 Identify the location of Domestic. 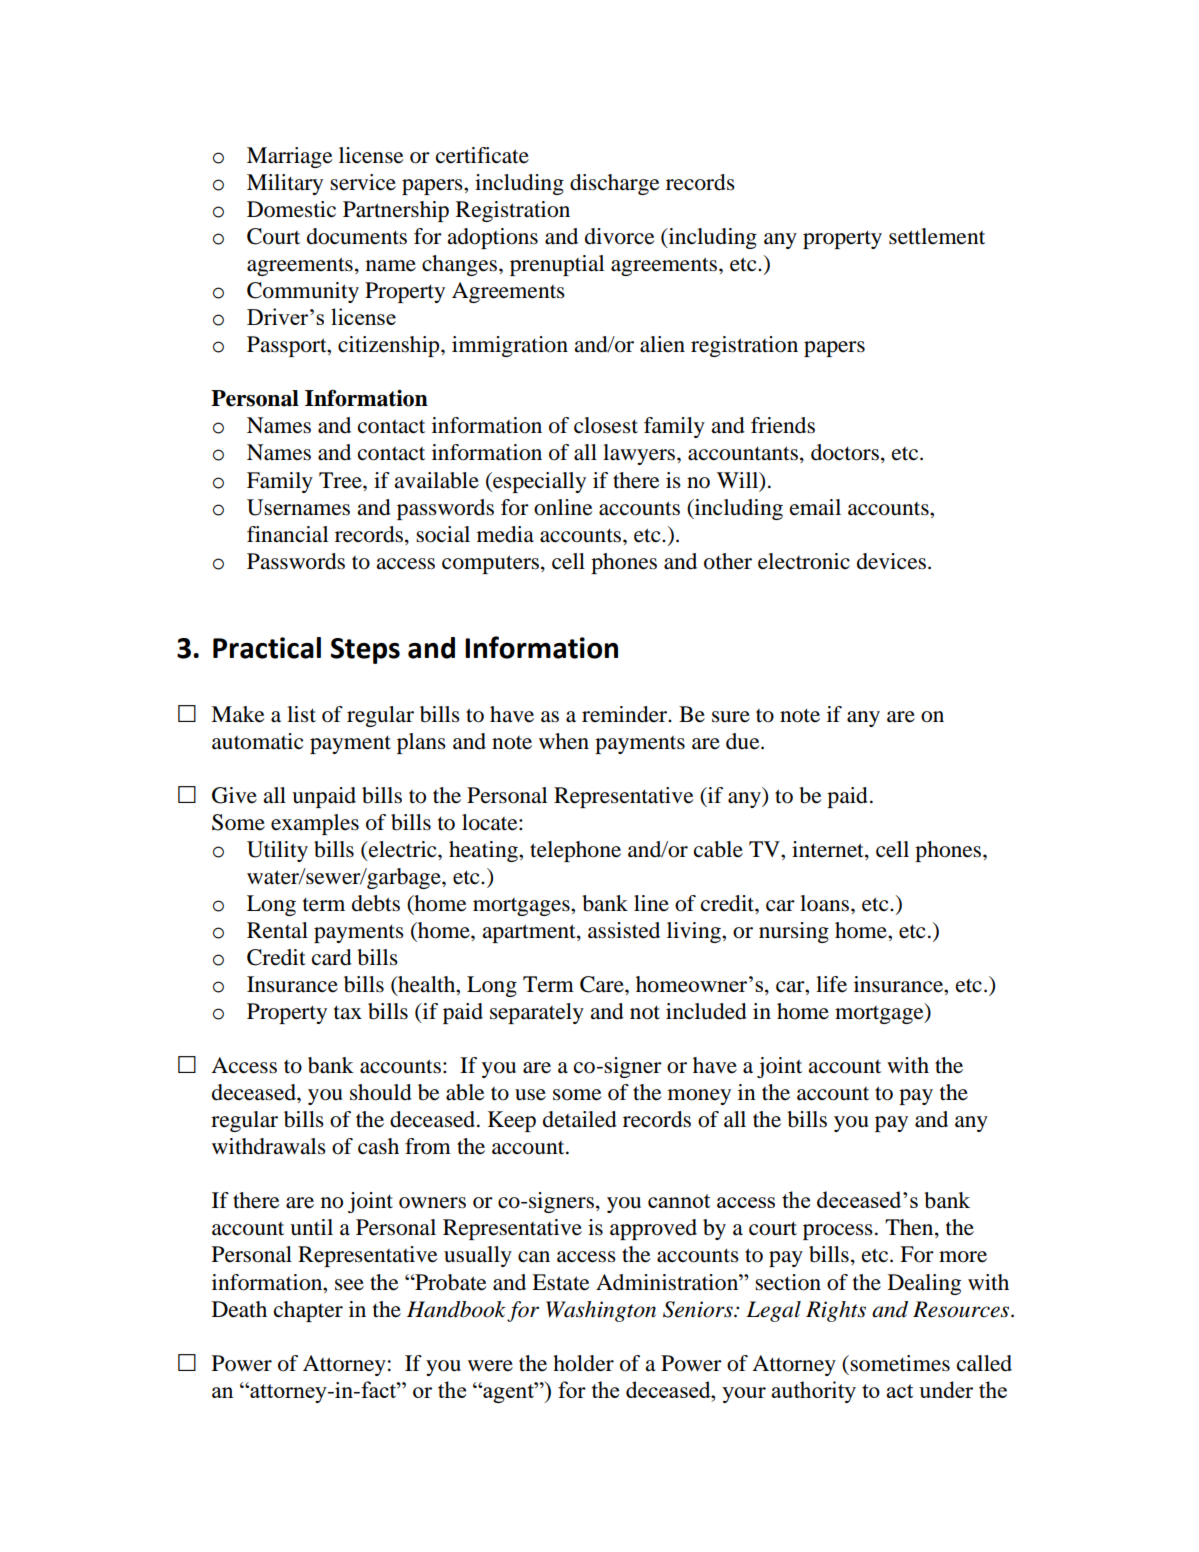
(291, 209).
